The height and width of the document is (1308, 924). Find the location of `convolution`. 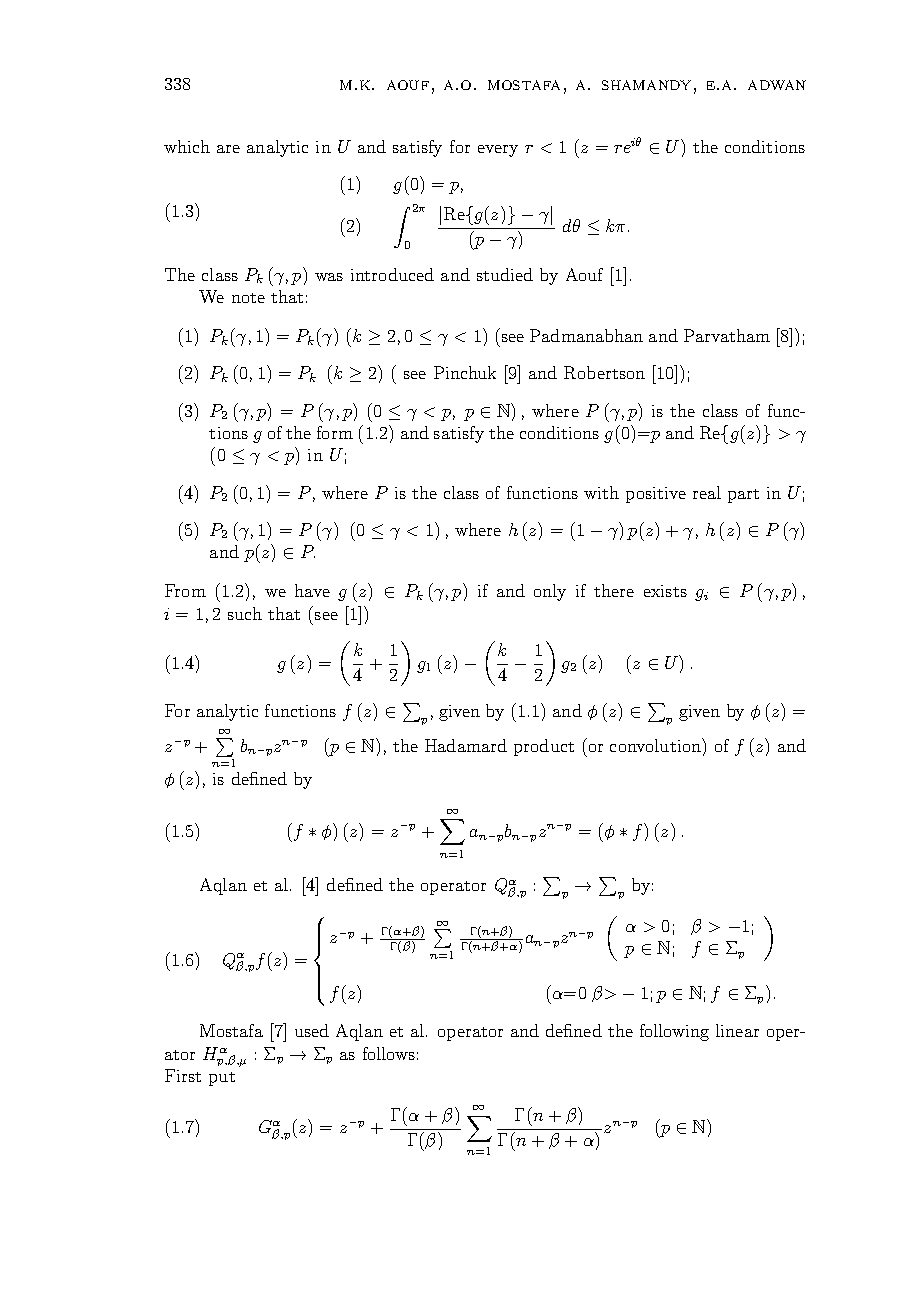

convolution is located at coordinates (656, 745).
